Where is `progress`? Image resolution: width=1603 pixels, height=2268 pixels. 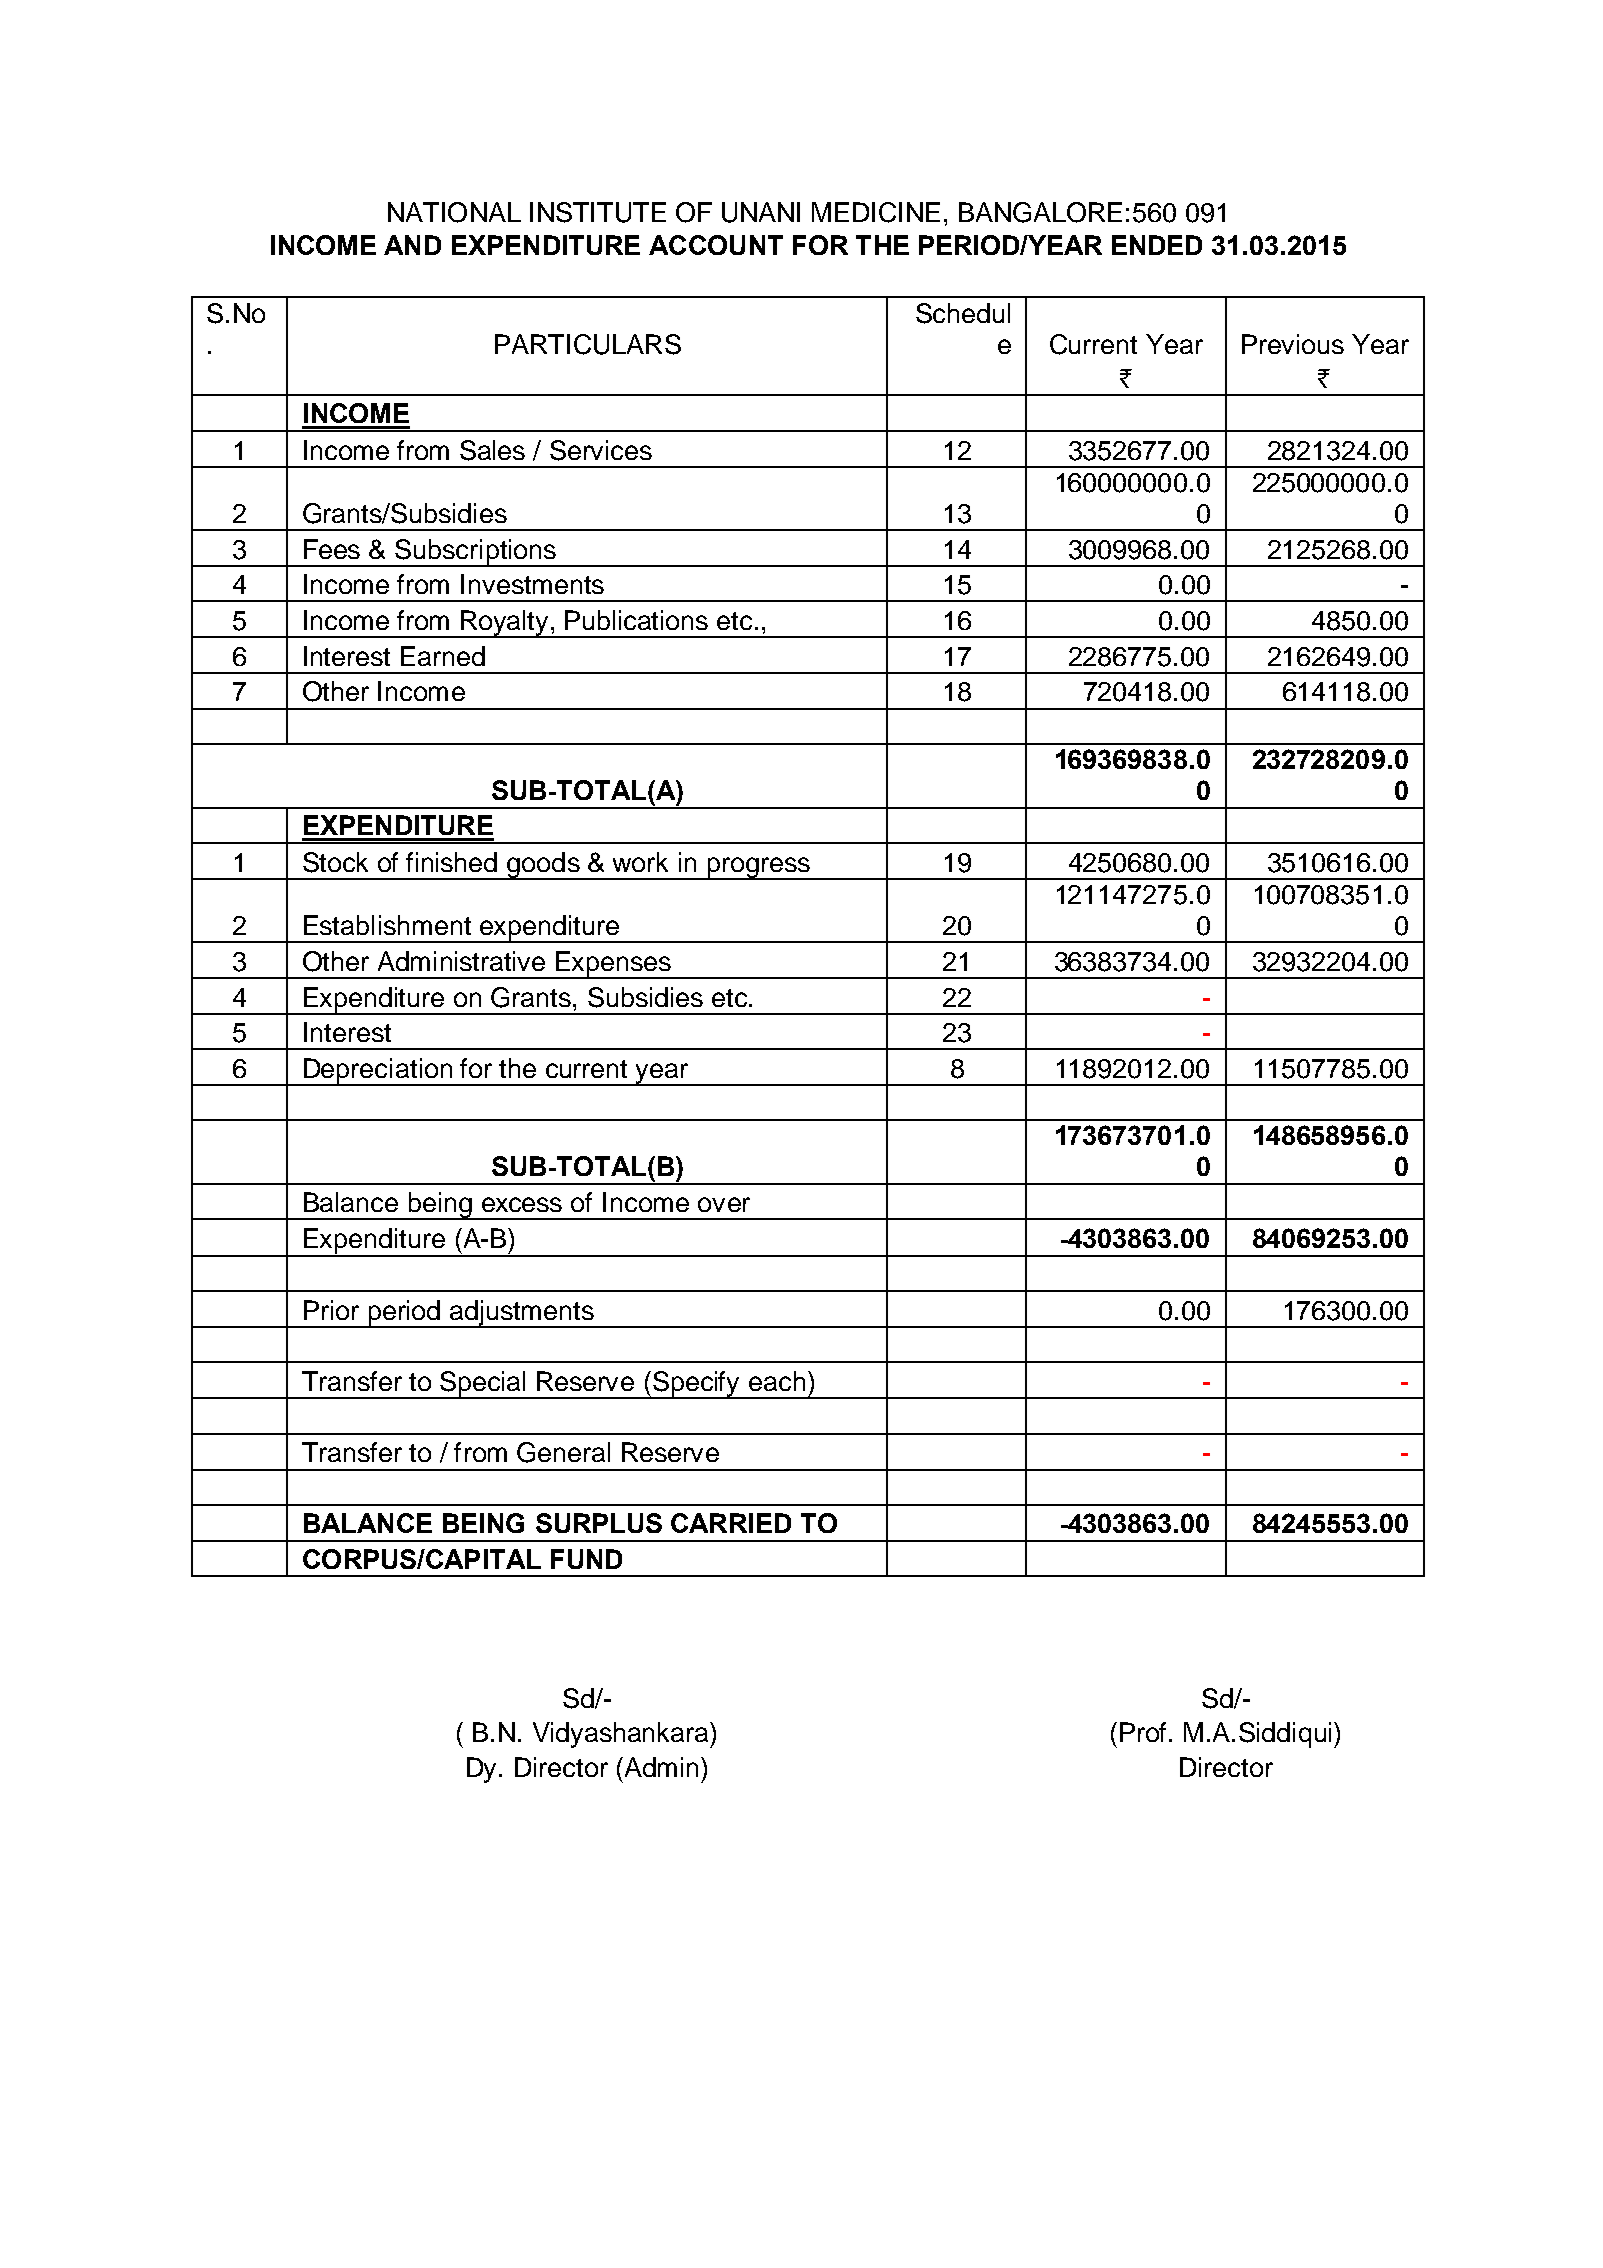 progress is located at coordinates (759, 868).
